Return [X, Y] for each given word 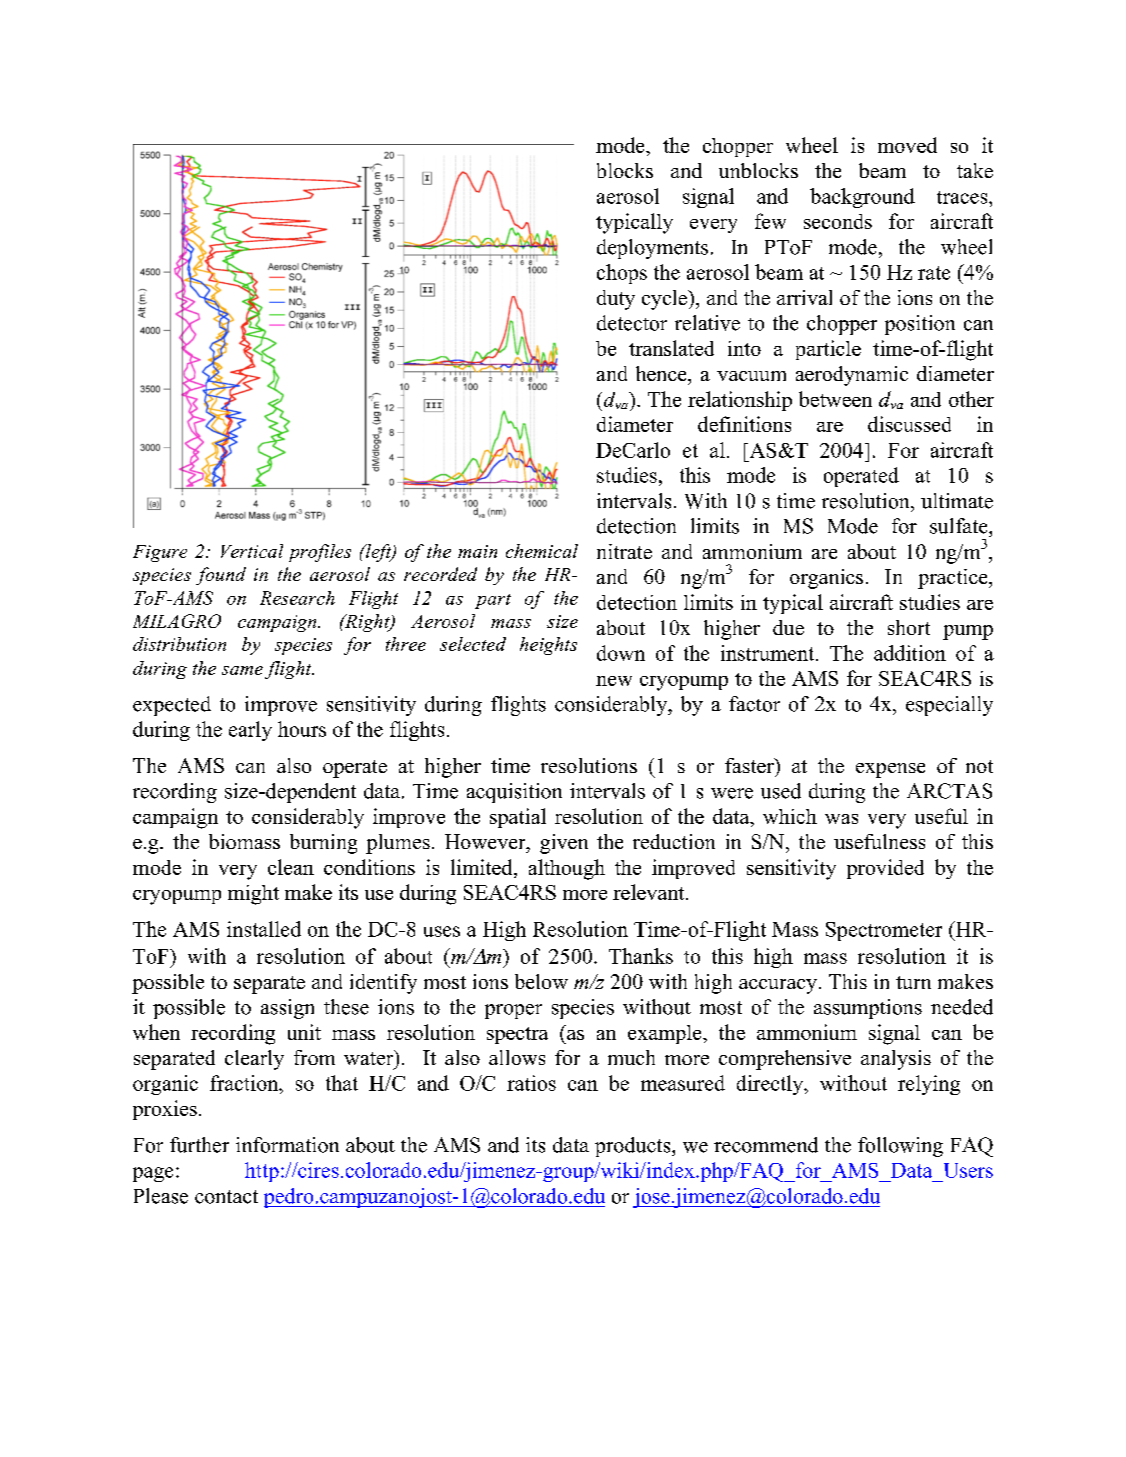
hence [662, 373]
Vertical [252, 551]
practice [954, 579]
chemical [542, 551]
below [541, 981]
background [862, 198]
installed [264, 929]
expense [890, 770]
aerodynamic [852, 376]
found [221, 576]
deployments [652, 249]
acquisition [514, 793]
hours [302, 729]
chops [622, 274]
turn [913, 982]
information [287, 1145]
